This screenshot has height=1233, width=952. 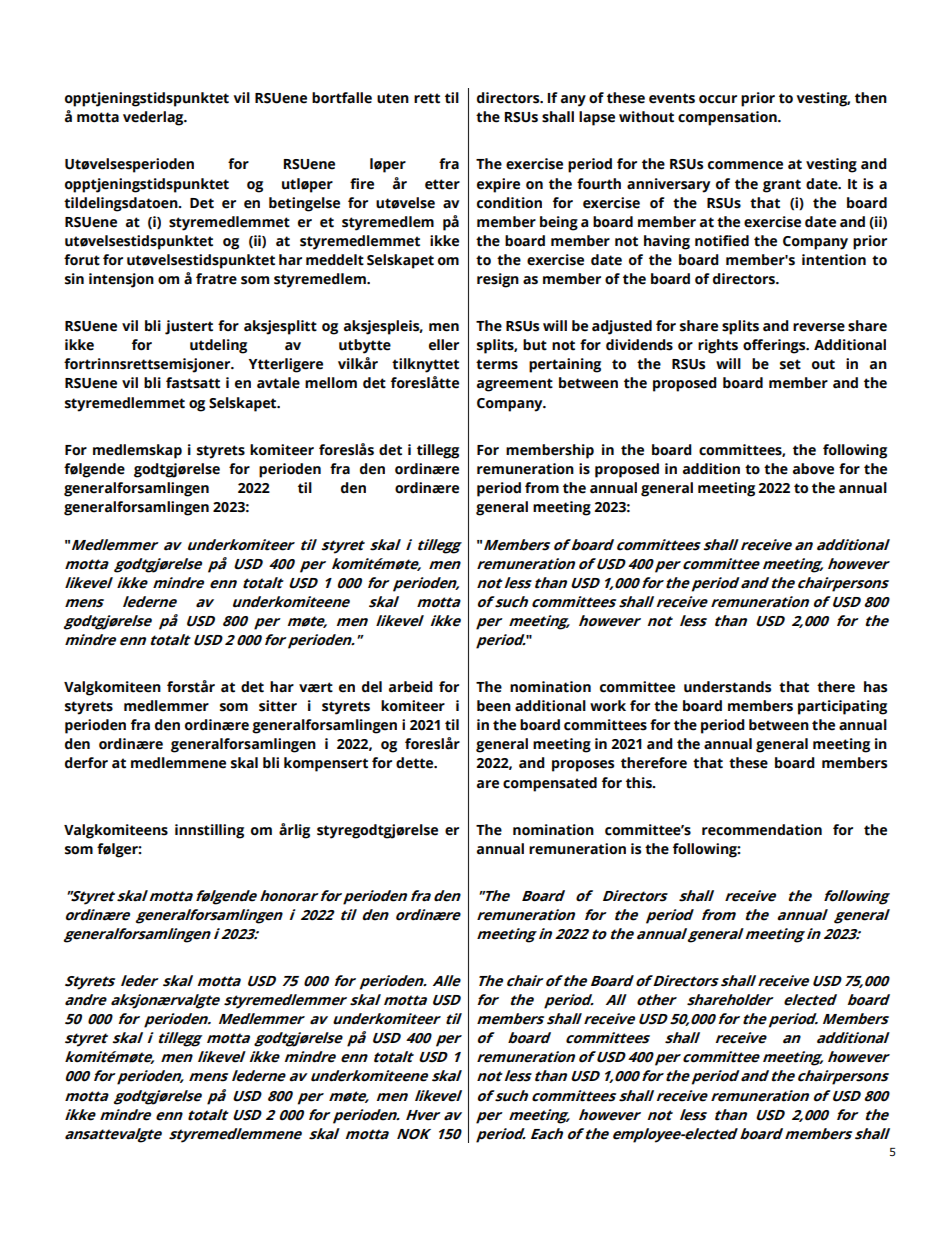 I want to click on compensated, so click(x=550, y=784).
